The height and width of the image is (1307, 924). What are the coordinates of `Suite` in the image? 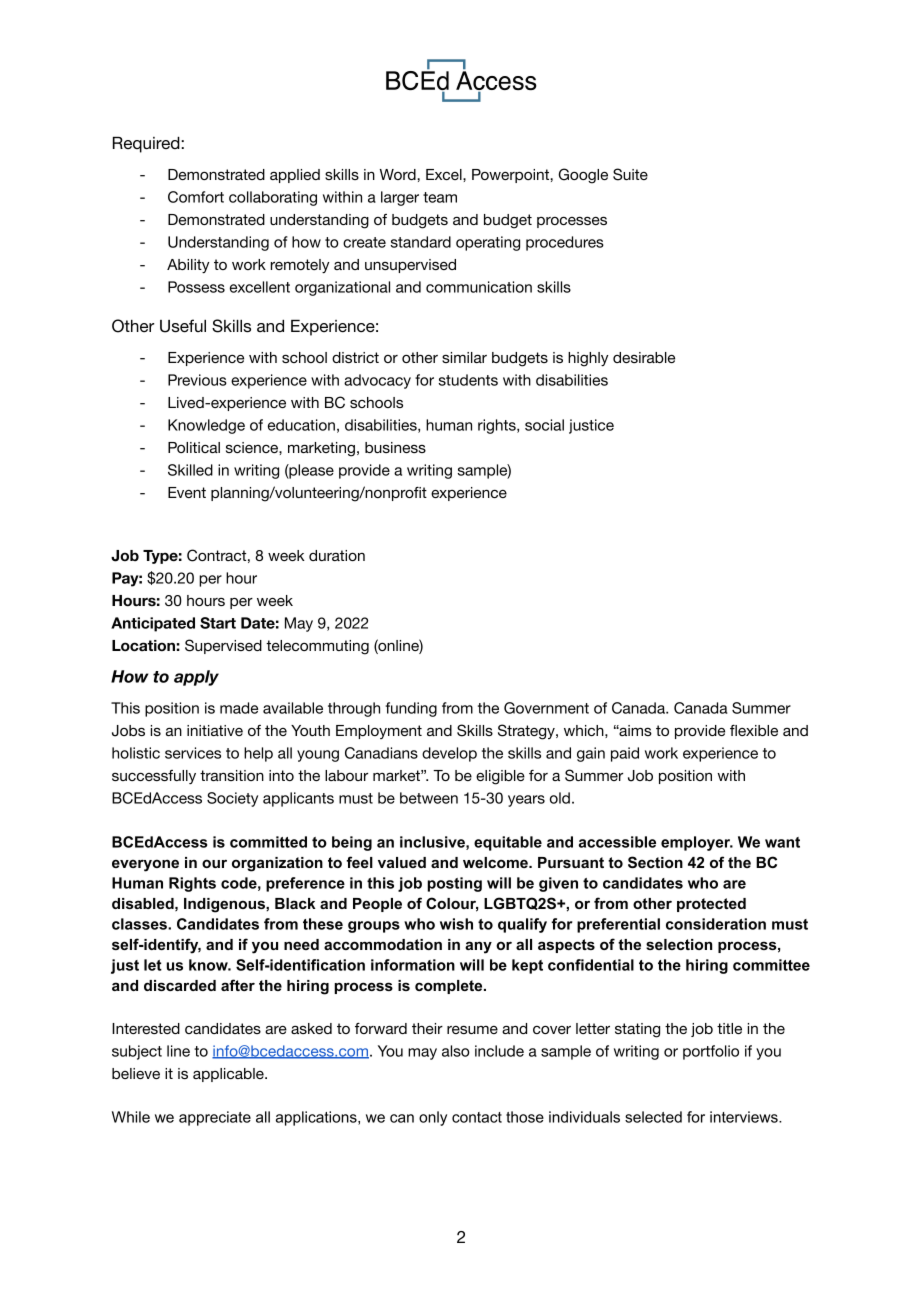 It's located at (630, 174).
